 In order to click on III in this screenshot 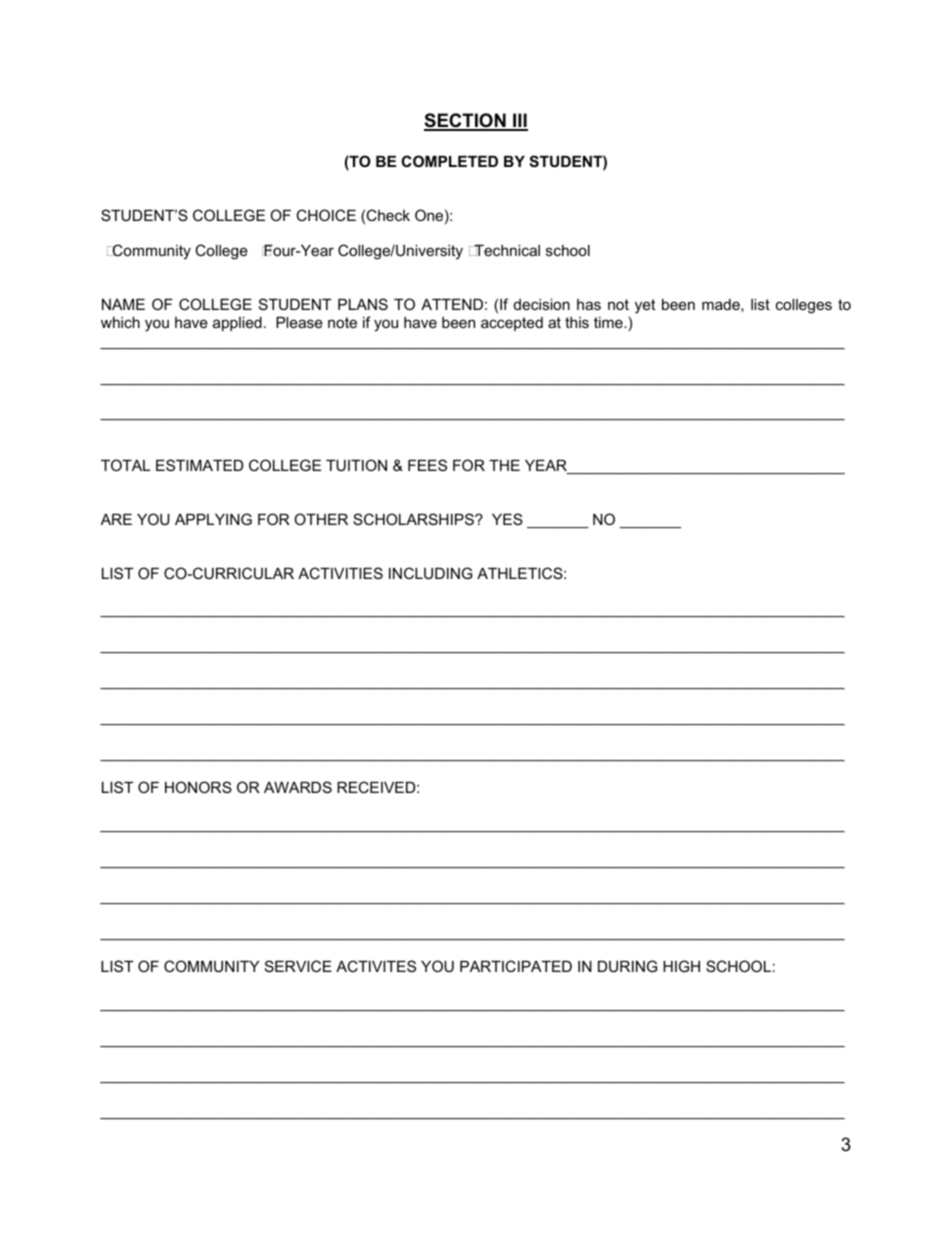, I will do `click(519, 121)`.
